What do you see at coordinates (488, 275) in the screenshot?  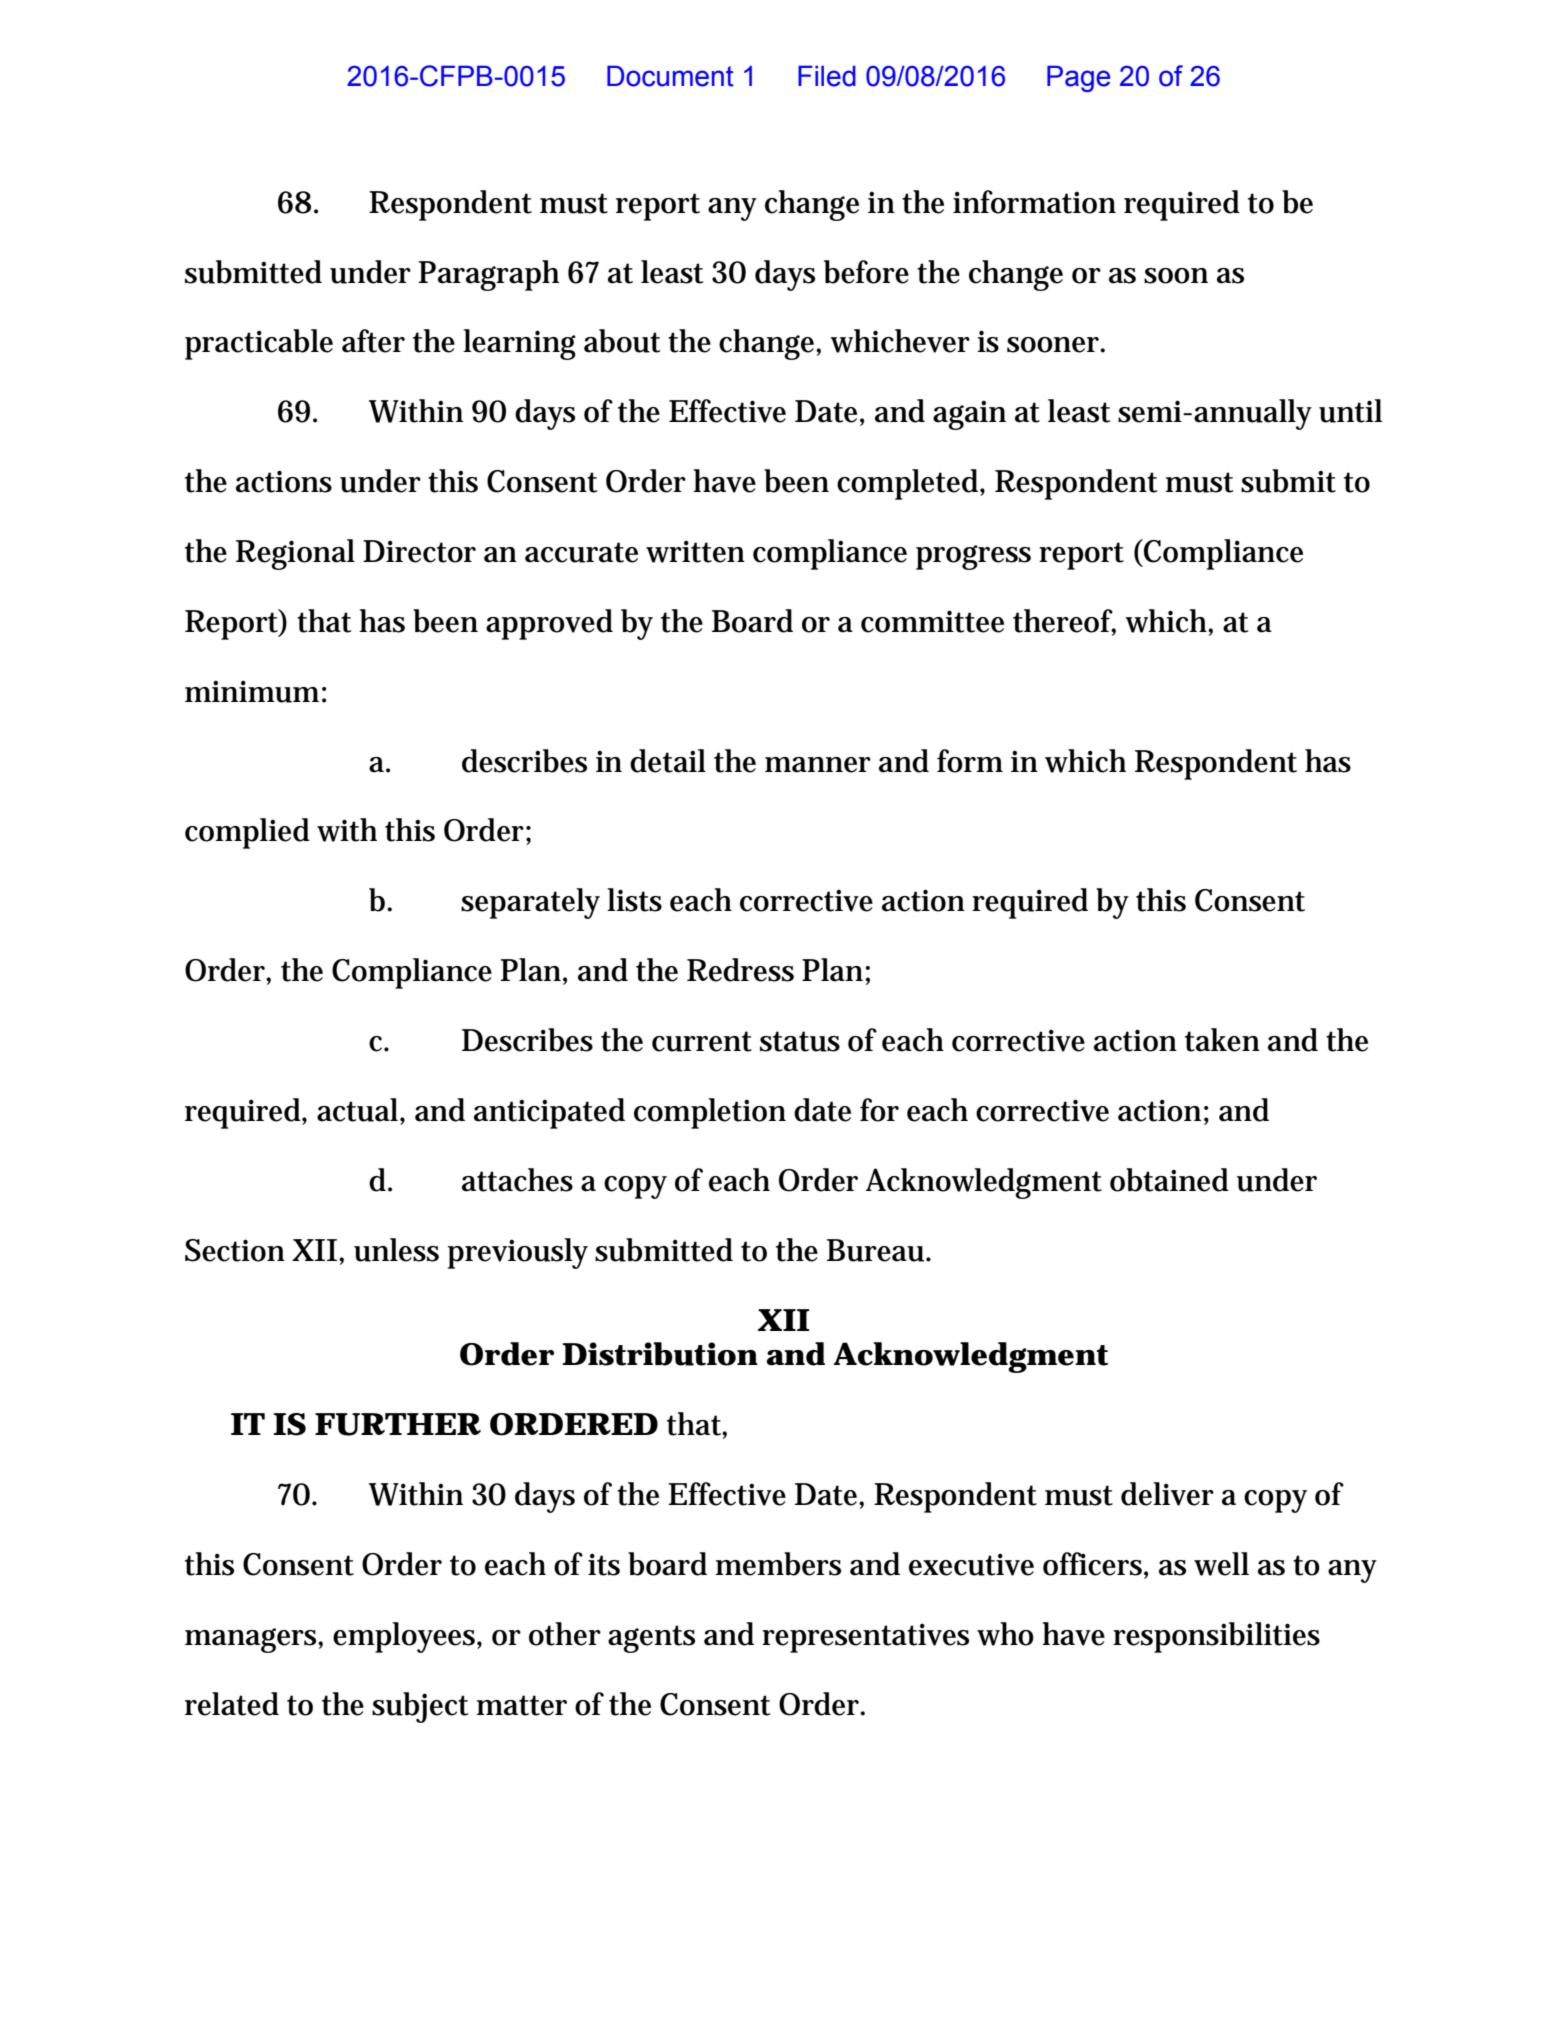 I see `Paragraph` at bounding box center [488, 275].
